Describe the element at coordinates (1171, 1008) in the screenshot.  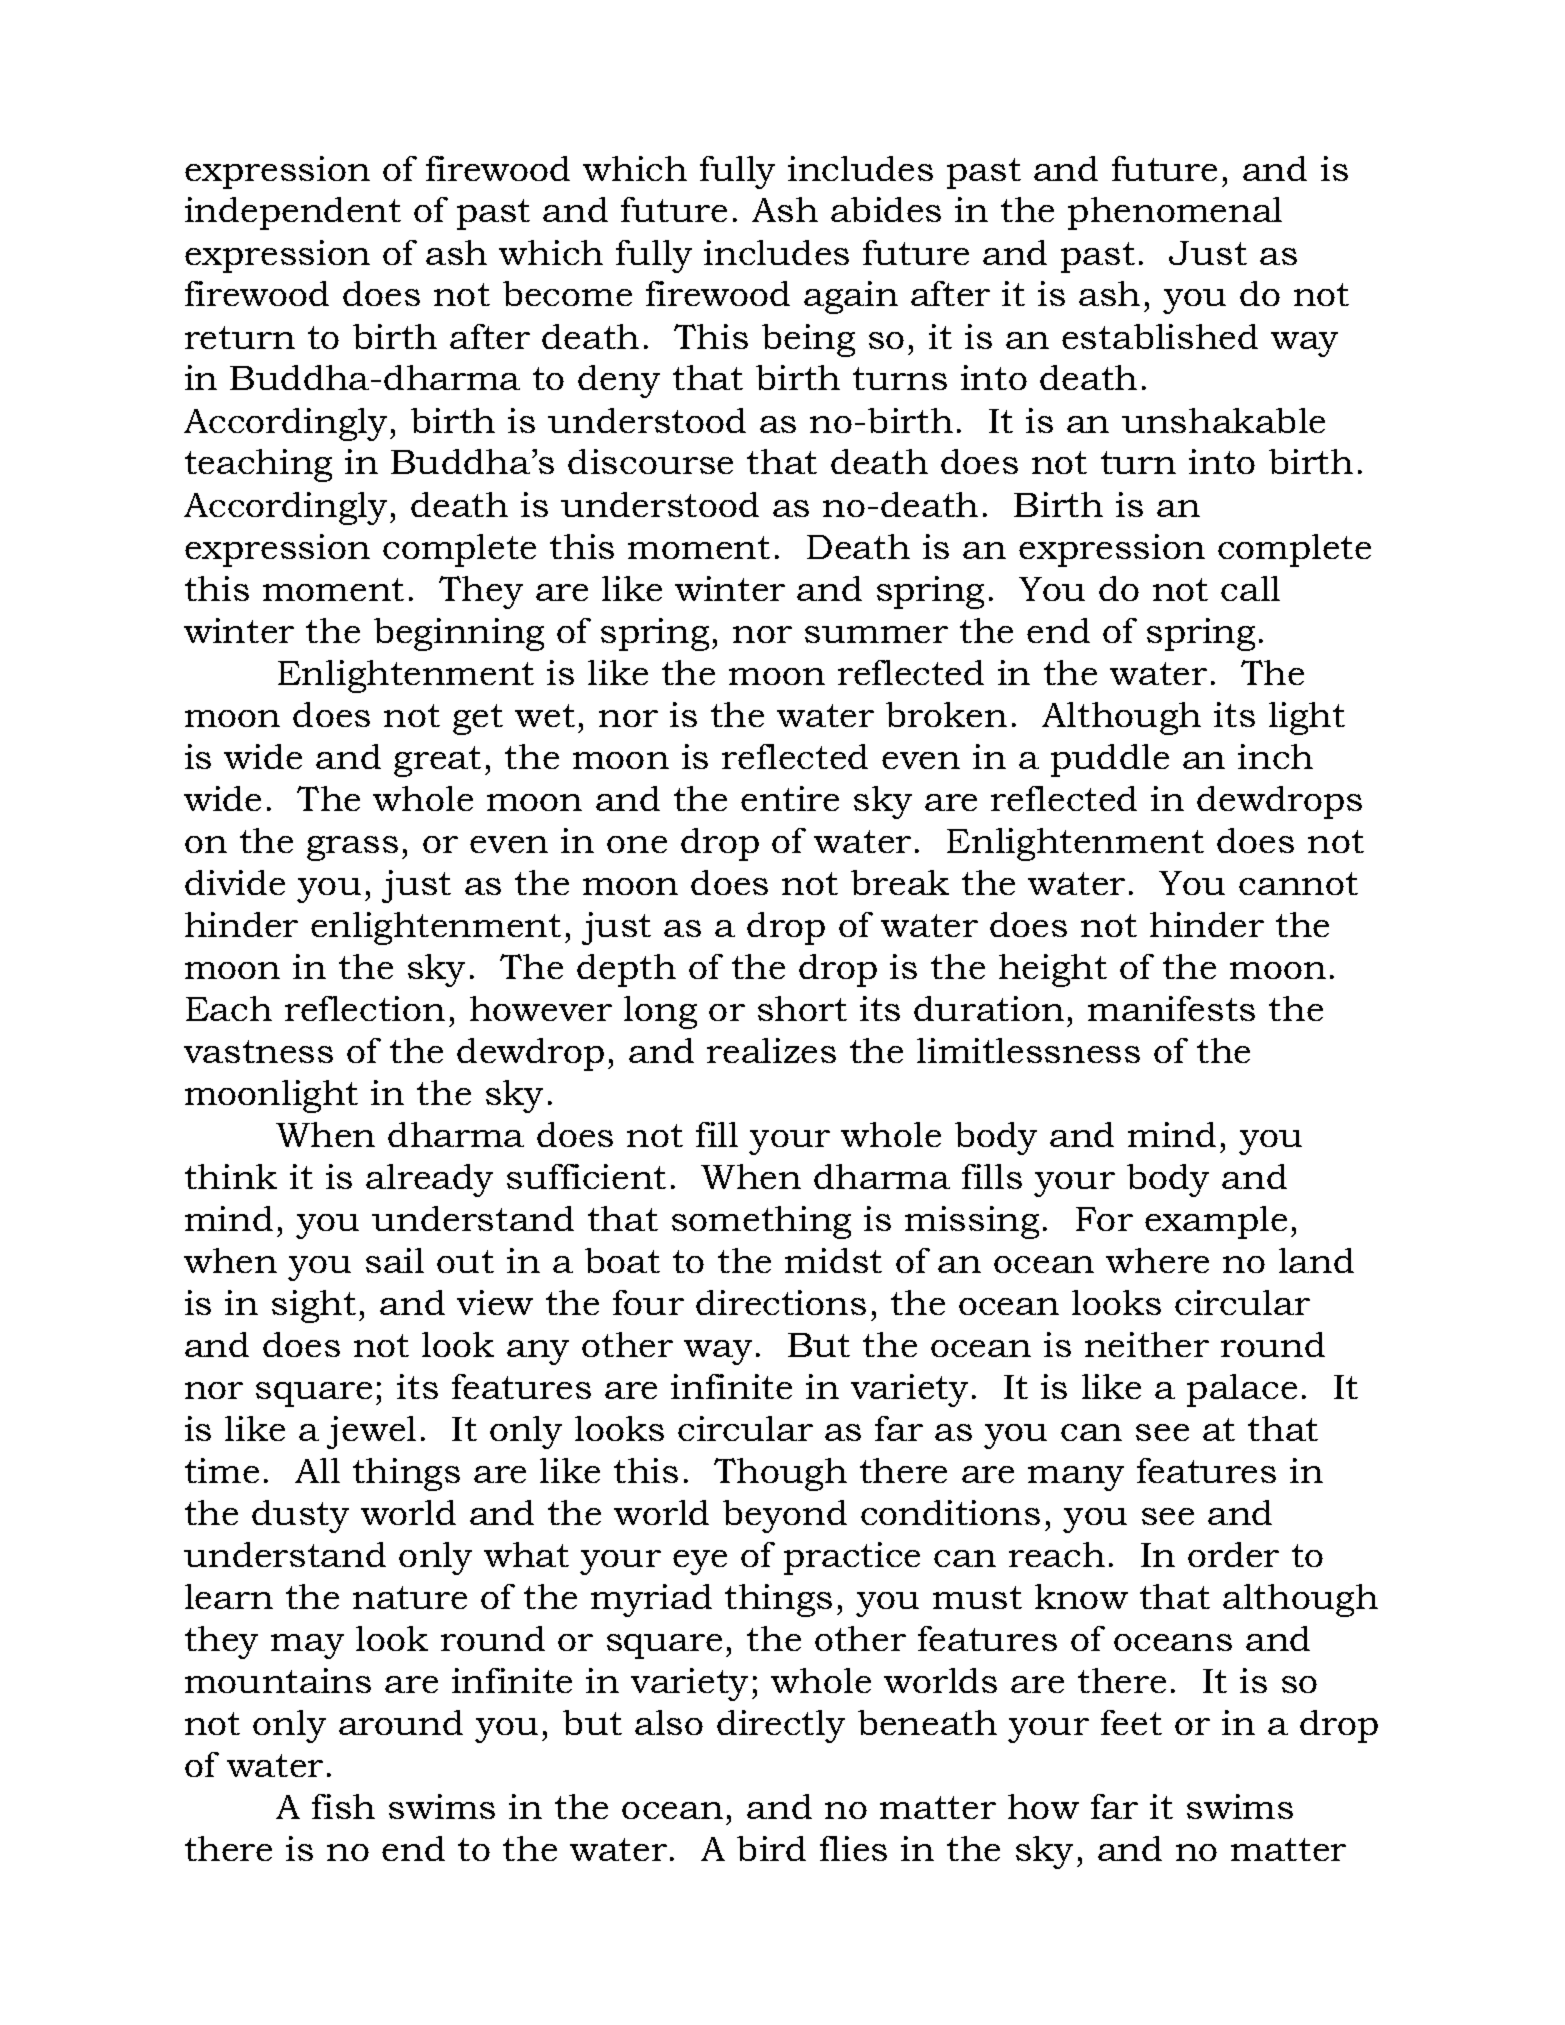
I see `manifests` at that location.
